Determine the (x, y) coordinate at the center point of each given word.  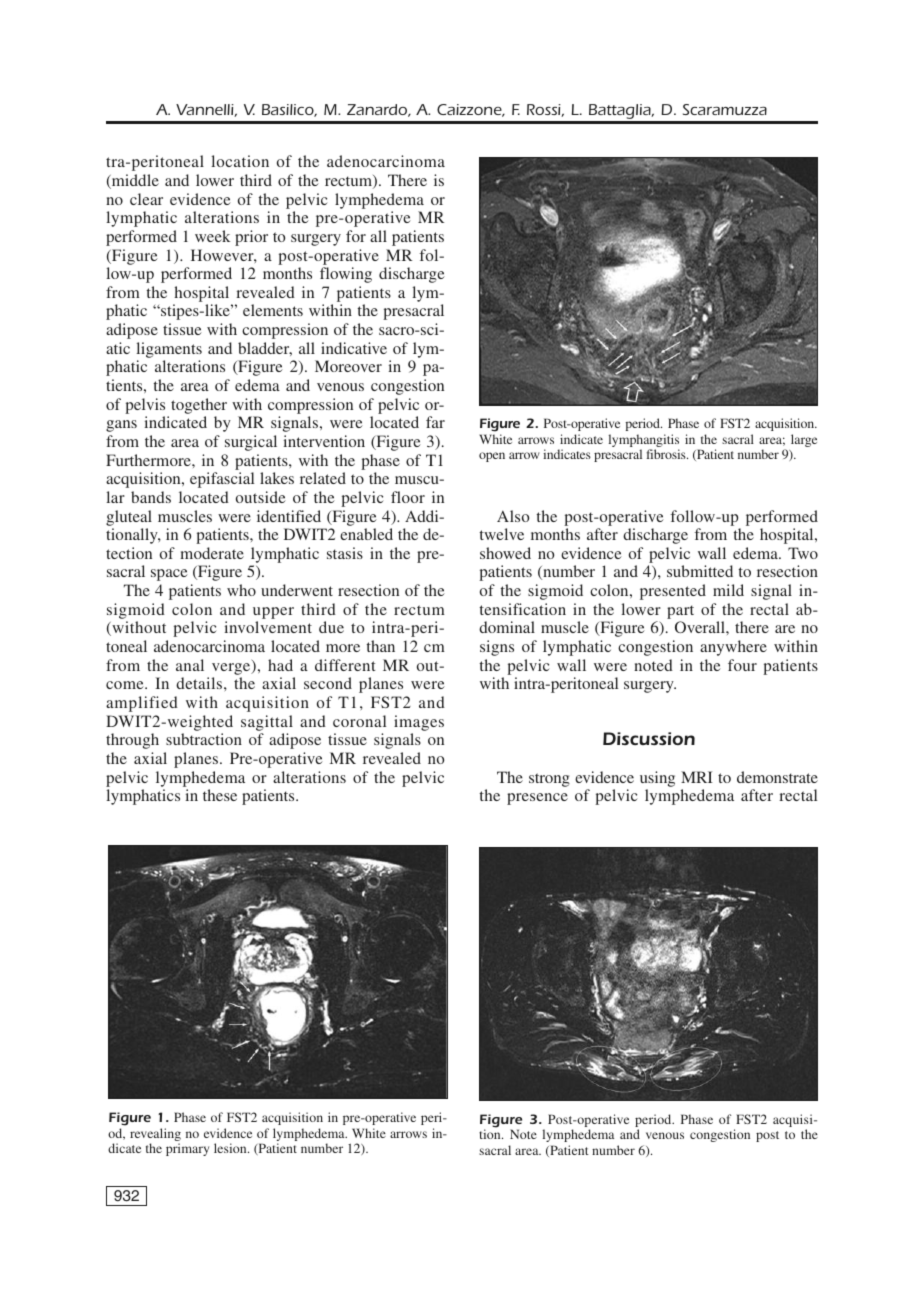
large (804, 440)
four (742, 665)
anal (190, 665)
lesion (231, 1148)
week (212, 236)
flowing (346, 275)
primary (187, 1149)
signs (497, 648)
